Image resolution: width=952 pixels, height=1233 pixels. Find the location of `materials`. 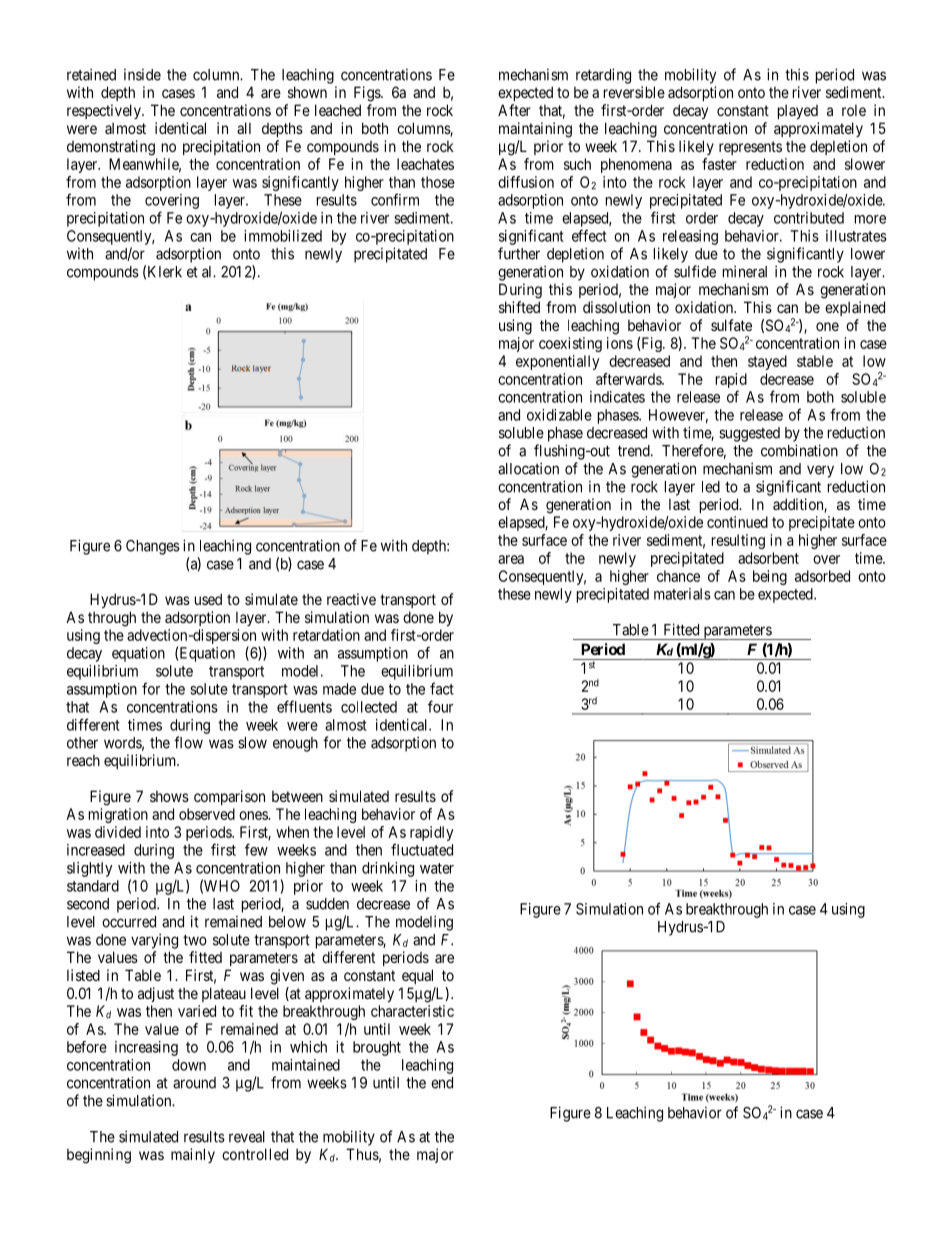

materials is located at coordinates (682, 594).
